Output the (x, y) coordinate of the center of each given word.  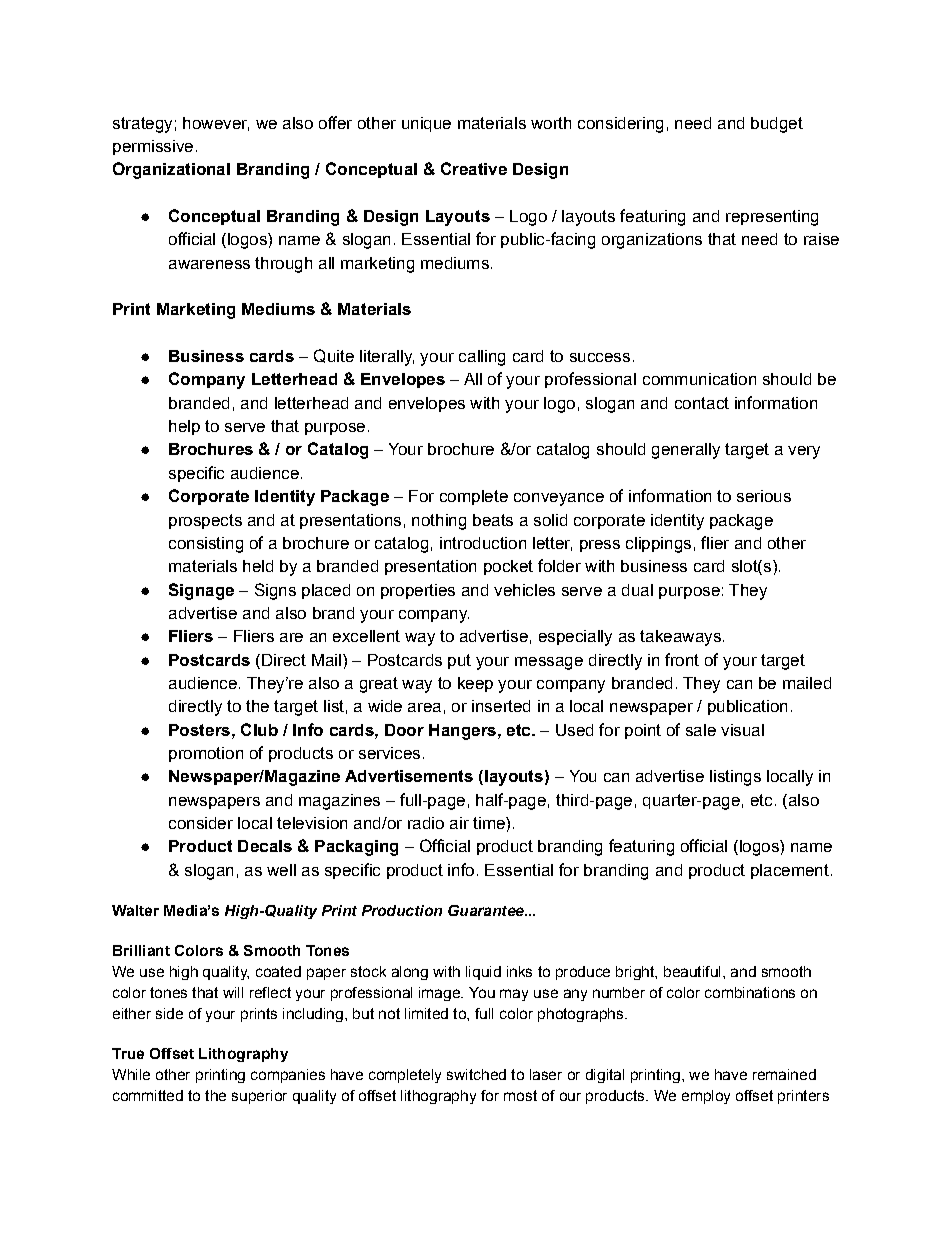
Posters (199, 730)
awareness (209, 264)
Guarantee (487, 910)
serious (764, 496)
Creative (474, 168)
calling (482, 358)
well (281, 870)
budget (777, 125)
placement (790, 871)
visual (742, 730)
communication (699, 379)
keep (475, 684)
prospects (205, 521)
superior (259, 1097)
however (216, 124)
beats (493, 520)
